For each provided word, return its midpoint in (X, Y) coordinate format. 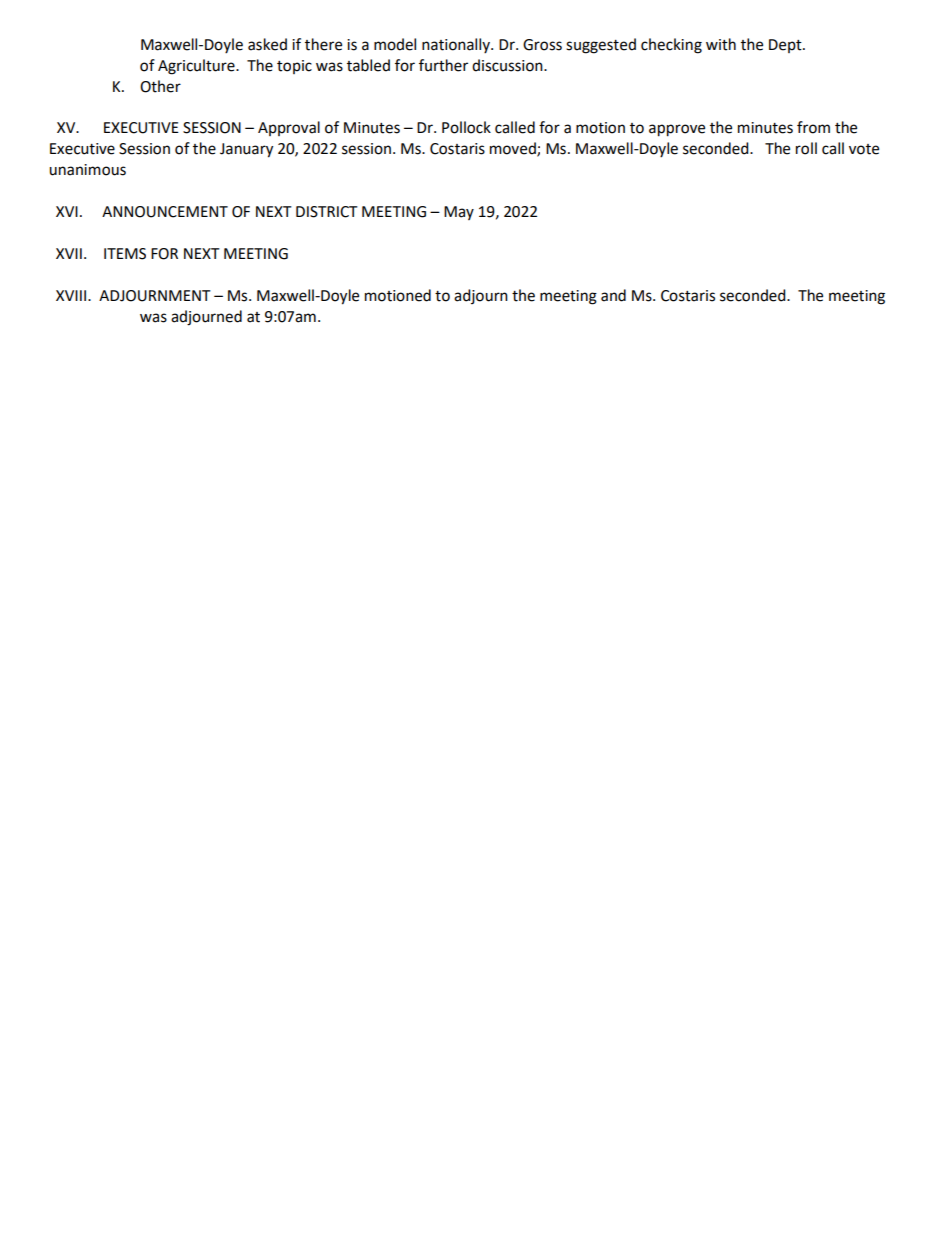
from (813, 127)
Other (160, 86)
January (246, 150)
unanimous (87, 170)
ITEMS (125, 254)
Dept (786, 46)
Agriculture (197, 67)
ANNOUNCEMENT (165, 212)
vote (864, 149)
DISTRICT (327, 212)
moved (514, 149)
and (613, 295)
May (459, 213)
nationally (457, 45)
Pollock (466, 127)
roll (806, 148)
